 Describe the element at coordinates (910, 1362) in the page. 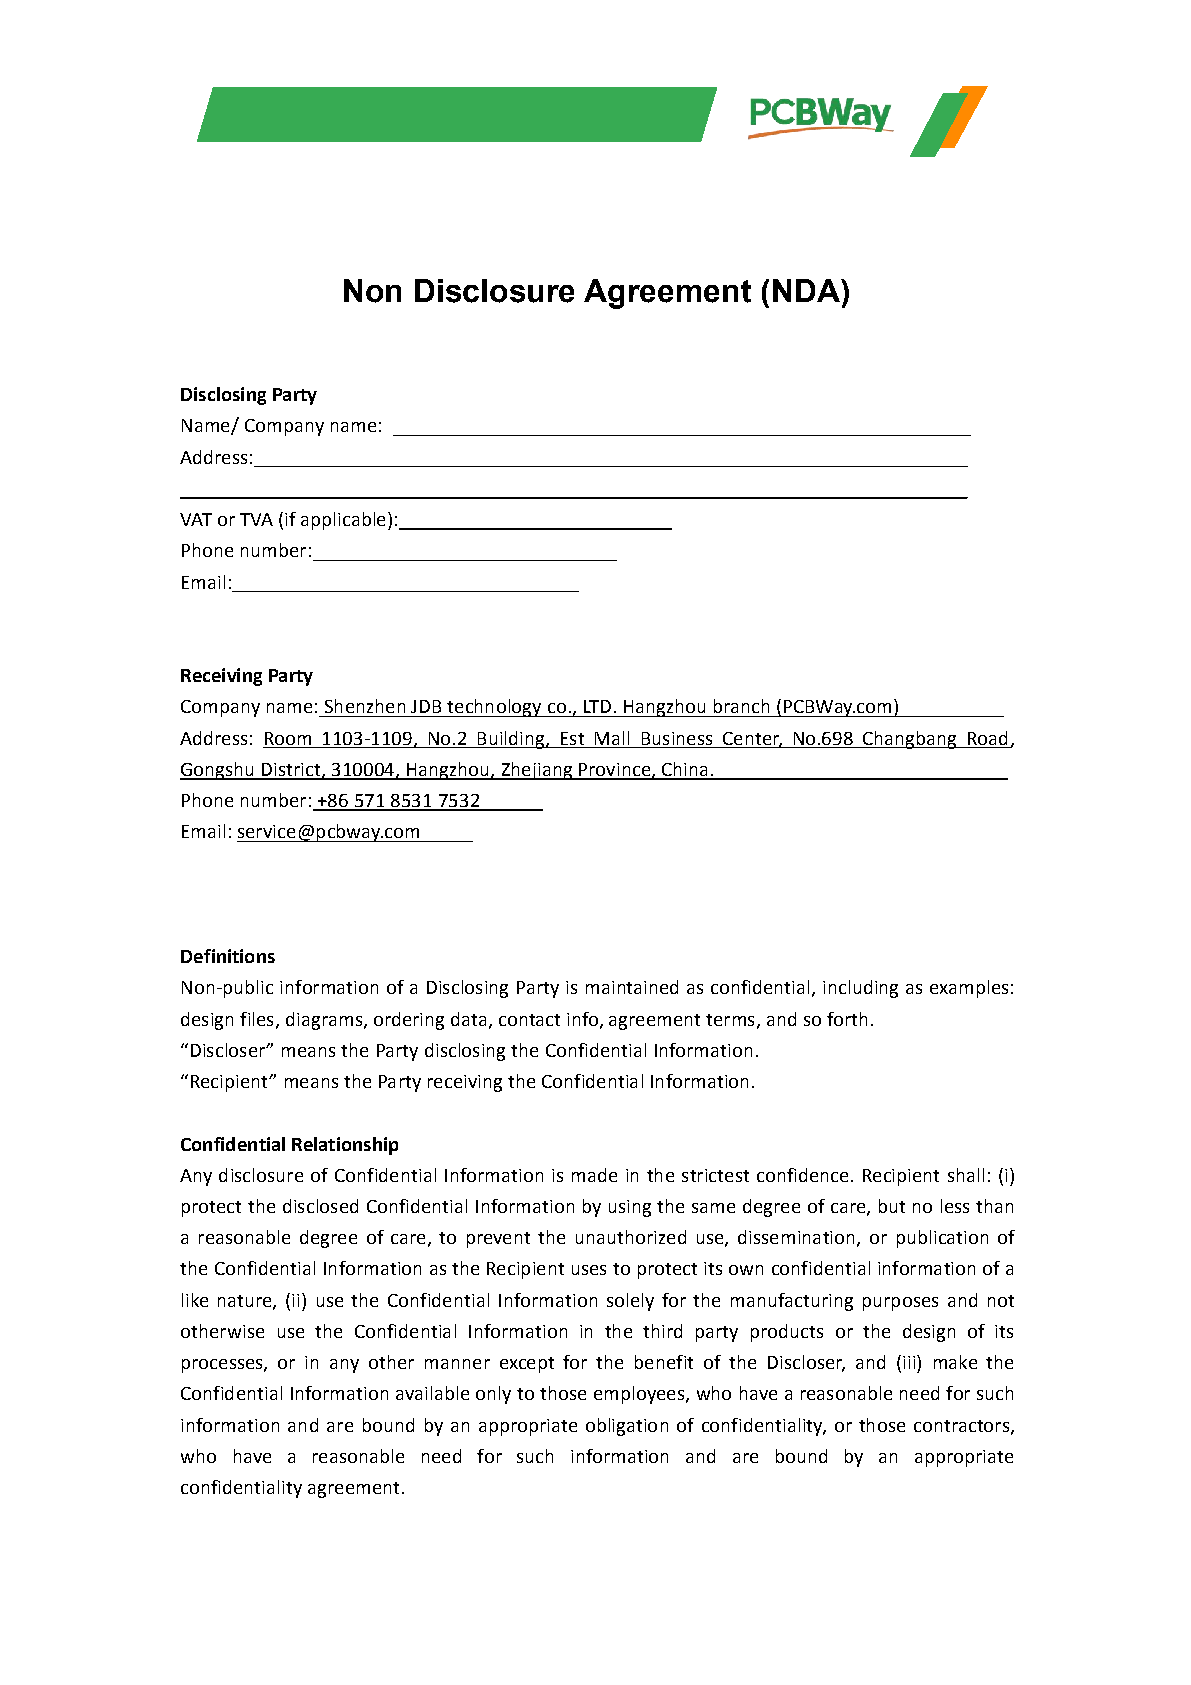

I see `iii` at that location.
